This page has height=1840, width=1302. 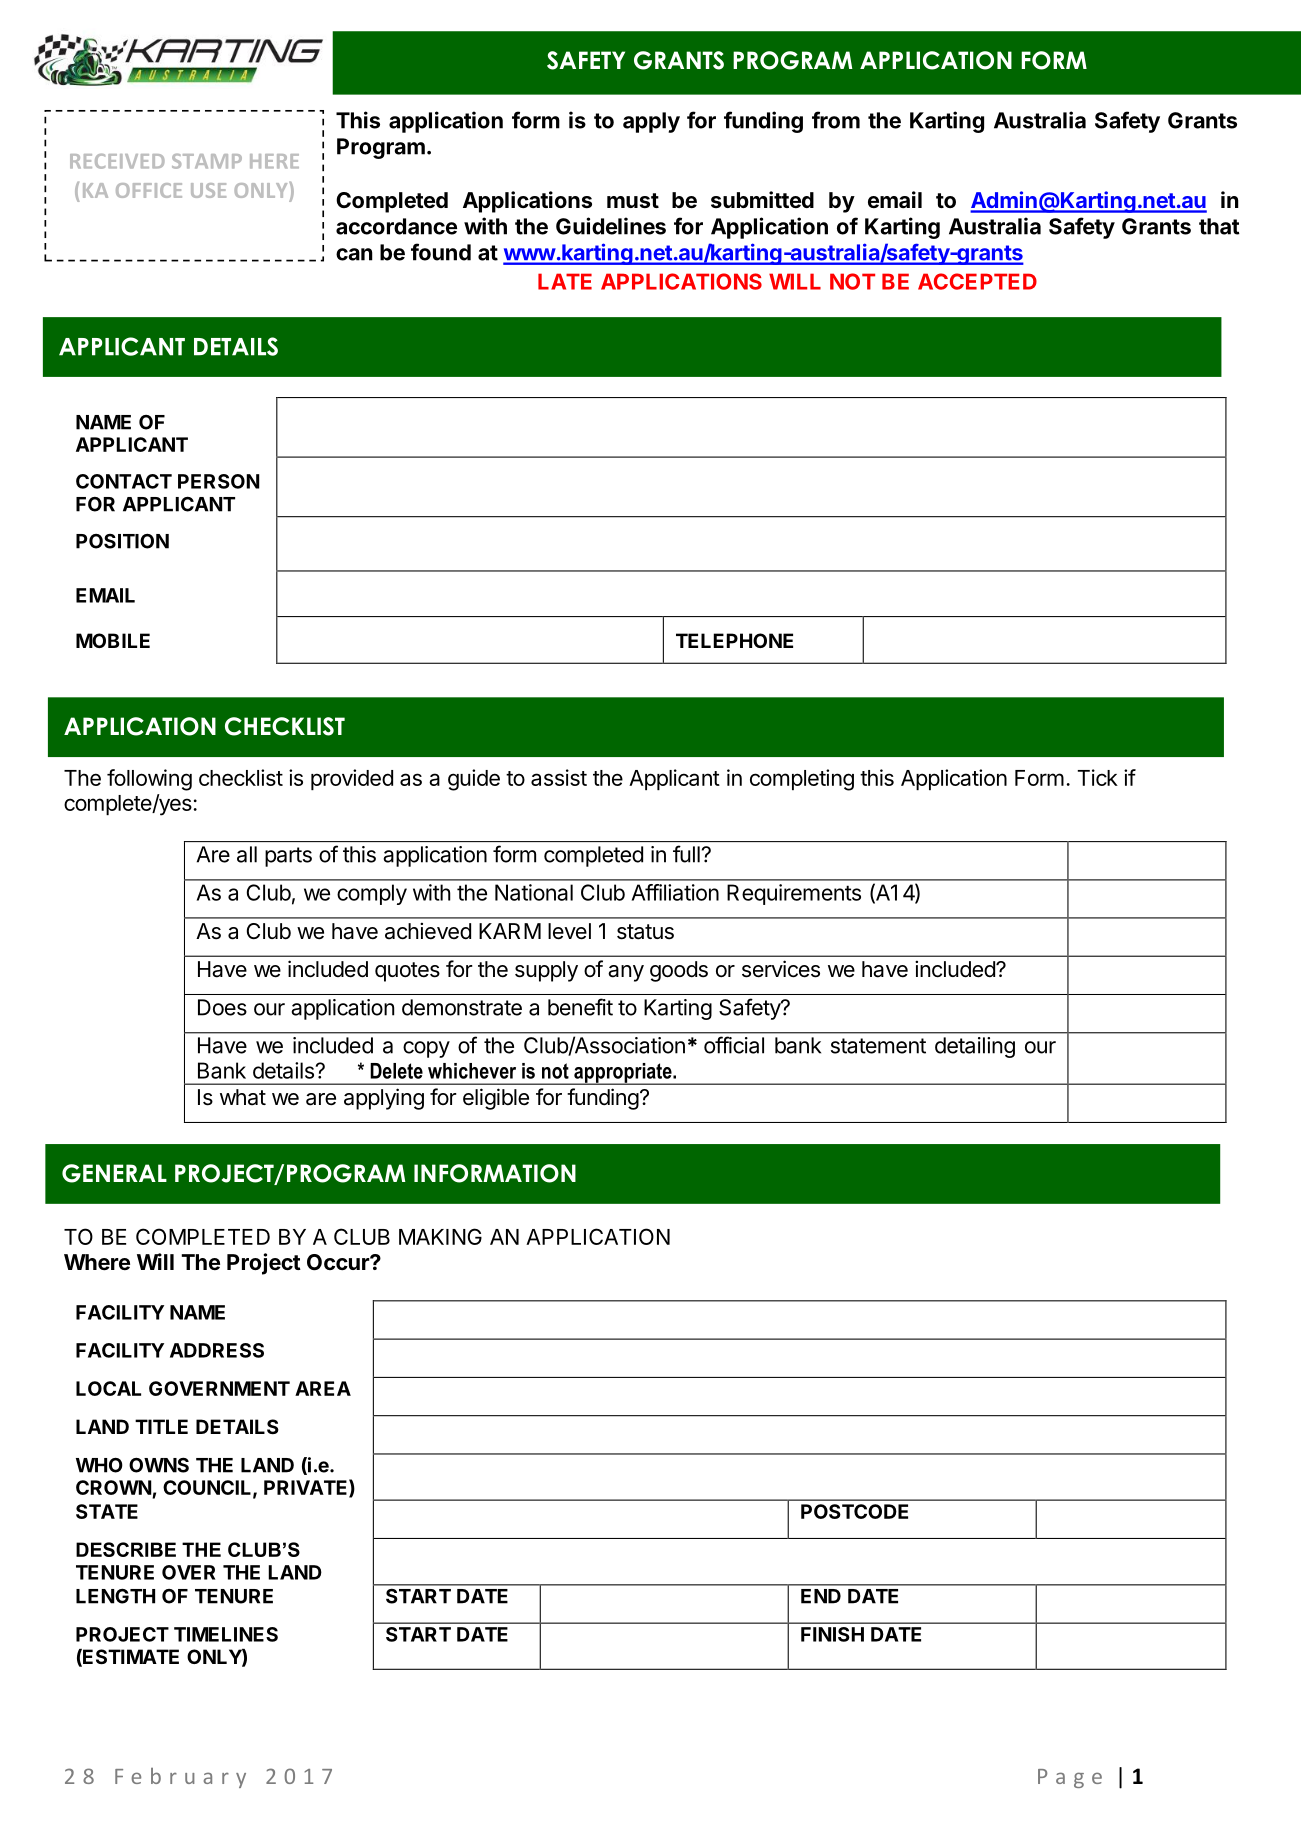 What do you see at coordinates (633, 201) in the page?
I see `must` at bounding box center [633, 201].
